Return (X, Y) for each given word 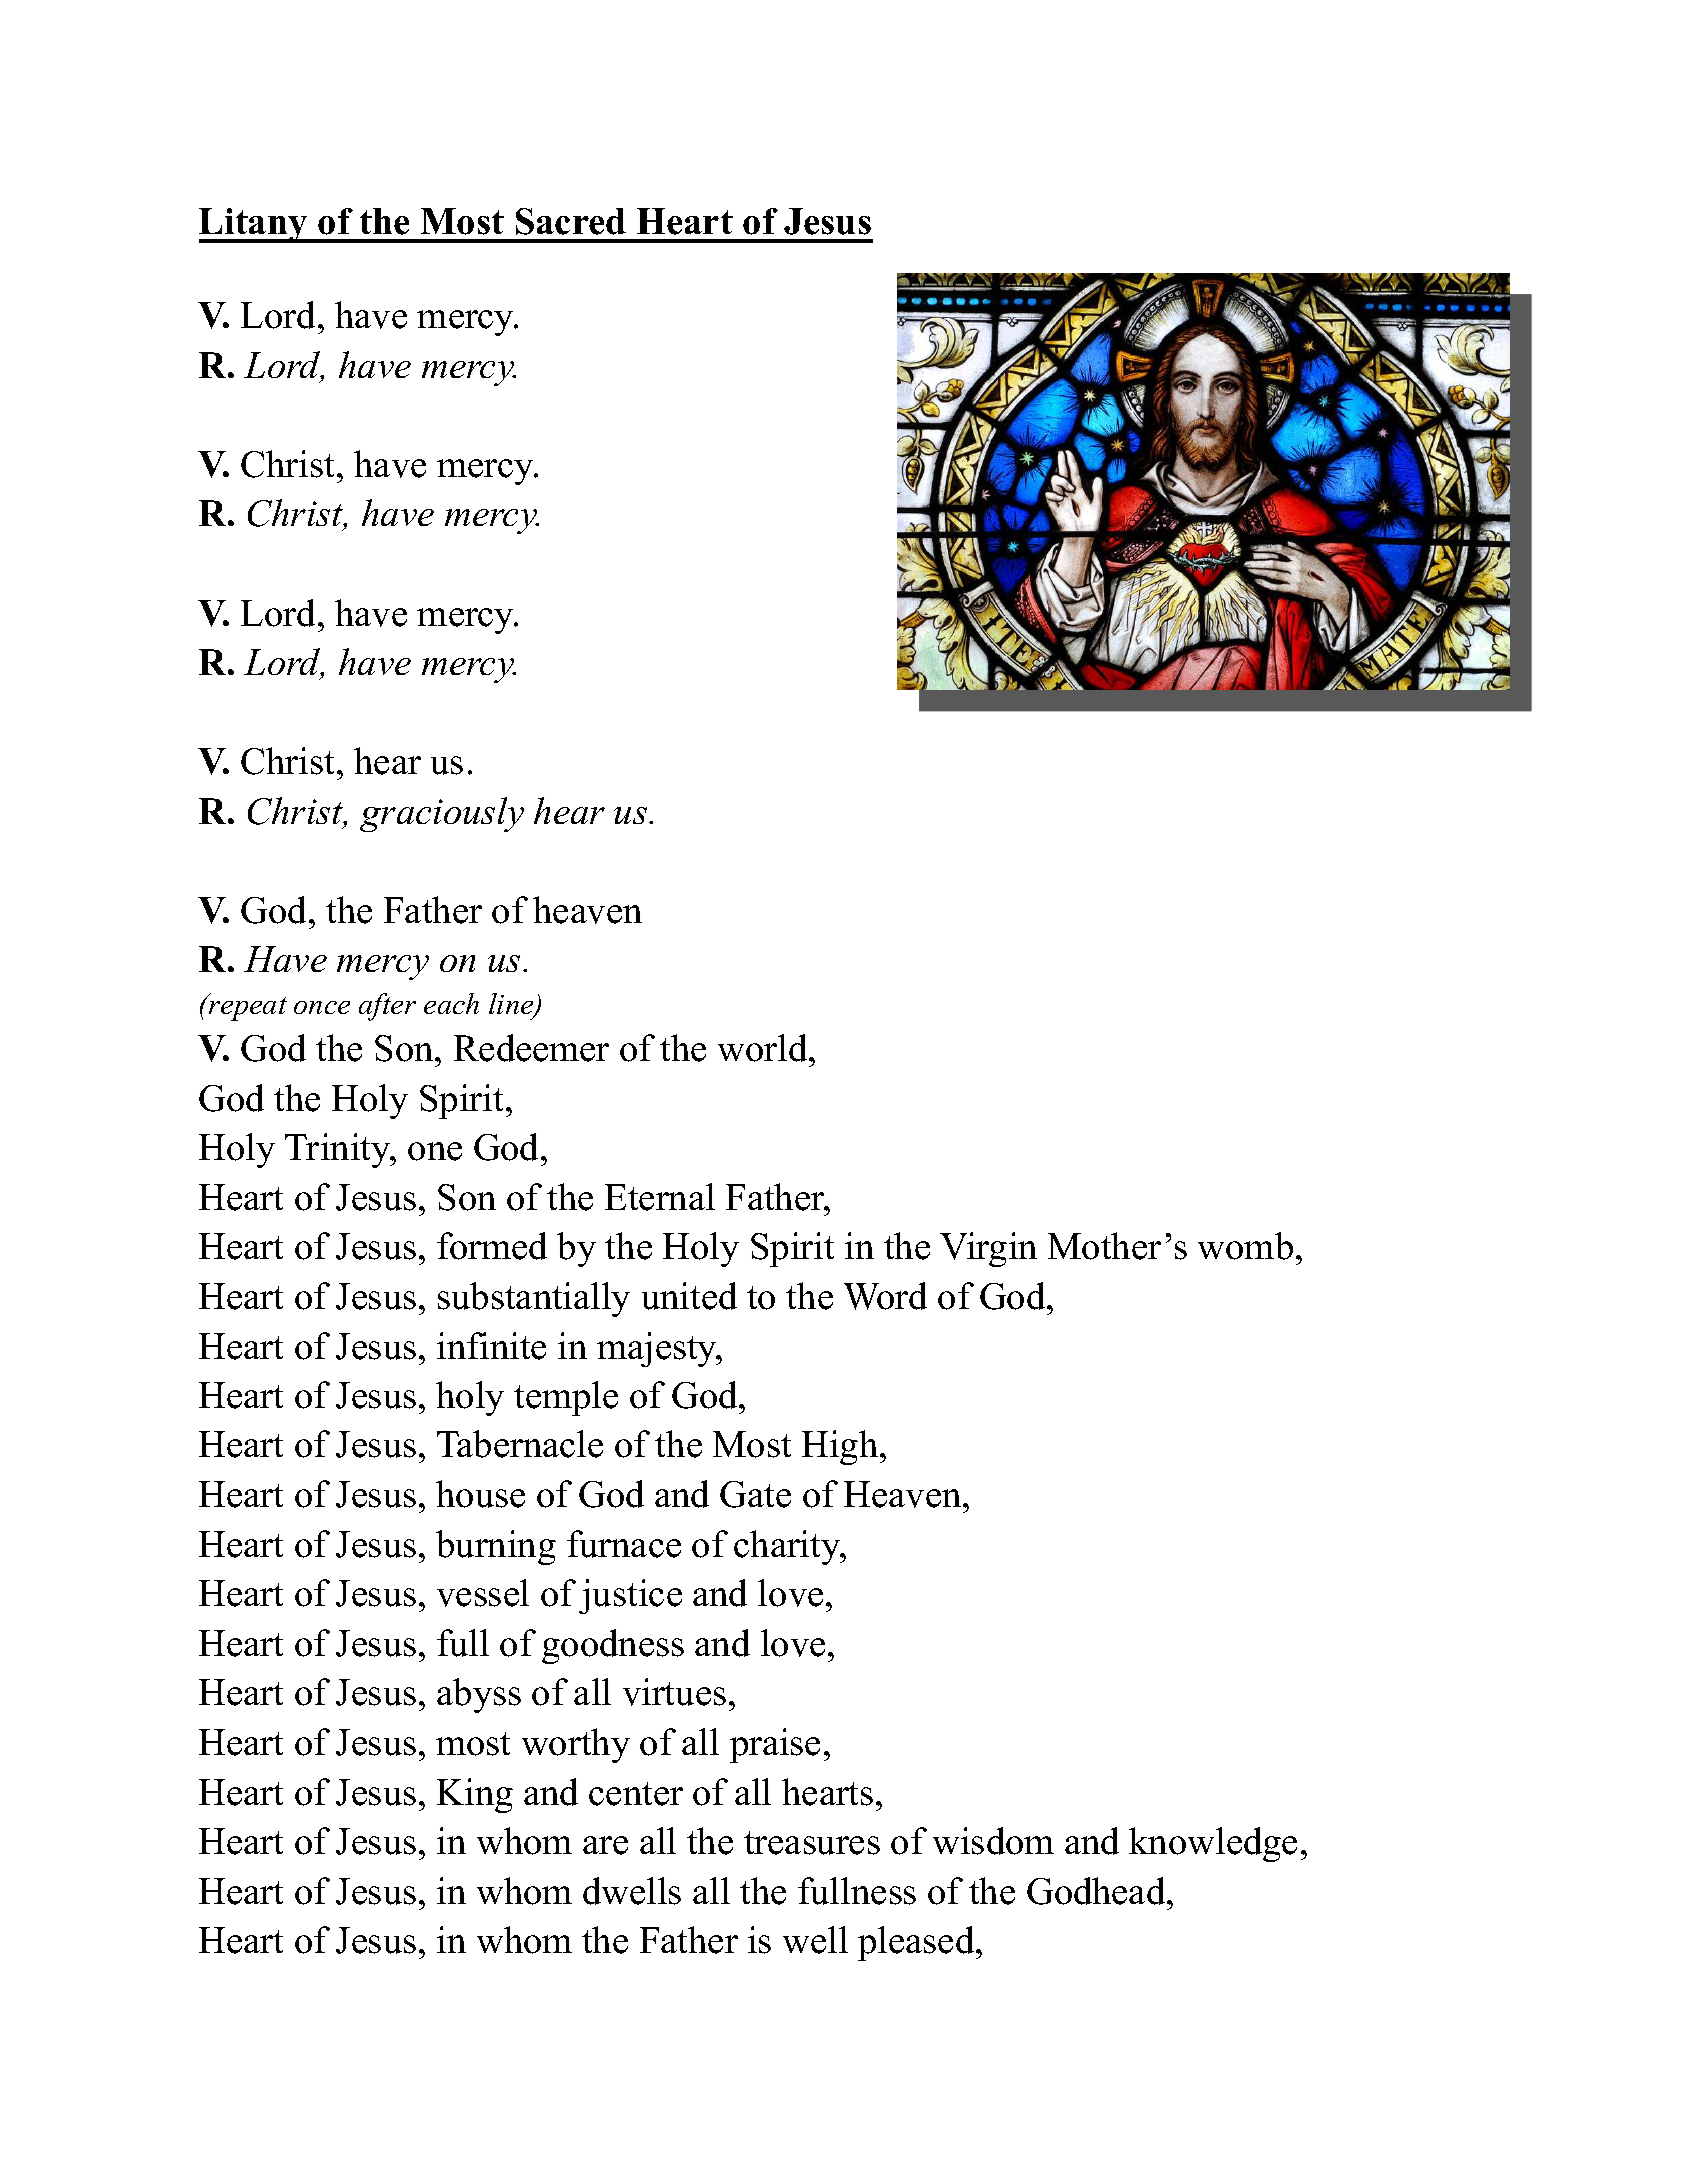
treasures (812, 1843)
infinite (491, 1346)
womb (1245, 1246)
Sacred (571, 221)
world (764, 1048)
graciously (442, 814)
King (475, 1795)
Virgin (988, 1249)
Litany (254, 225)
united (689, 1296)
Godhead (1097, 1891)
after (387, 1007)
